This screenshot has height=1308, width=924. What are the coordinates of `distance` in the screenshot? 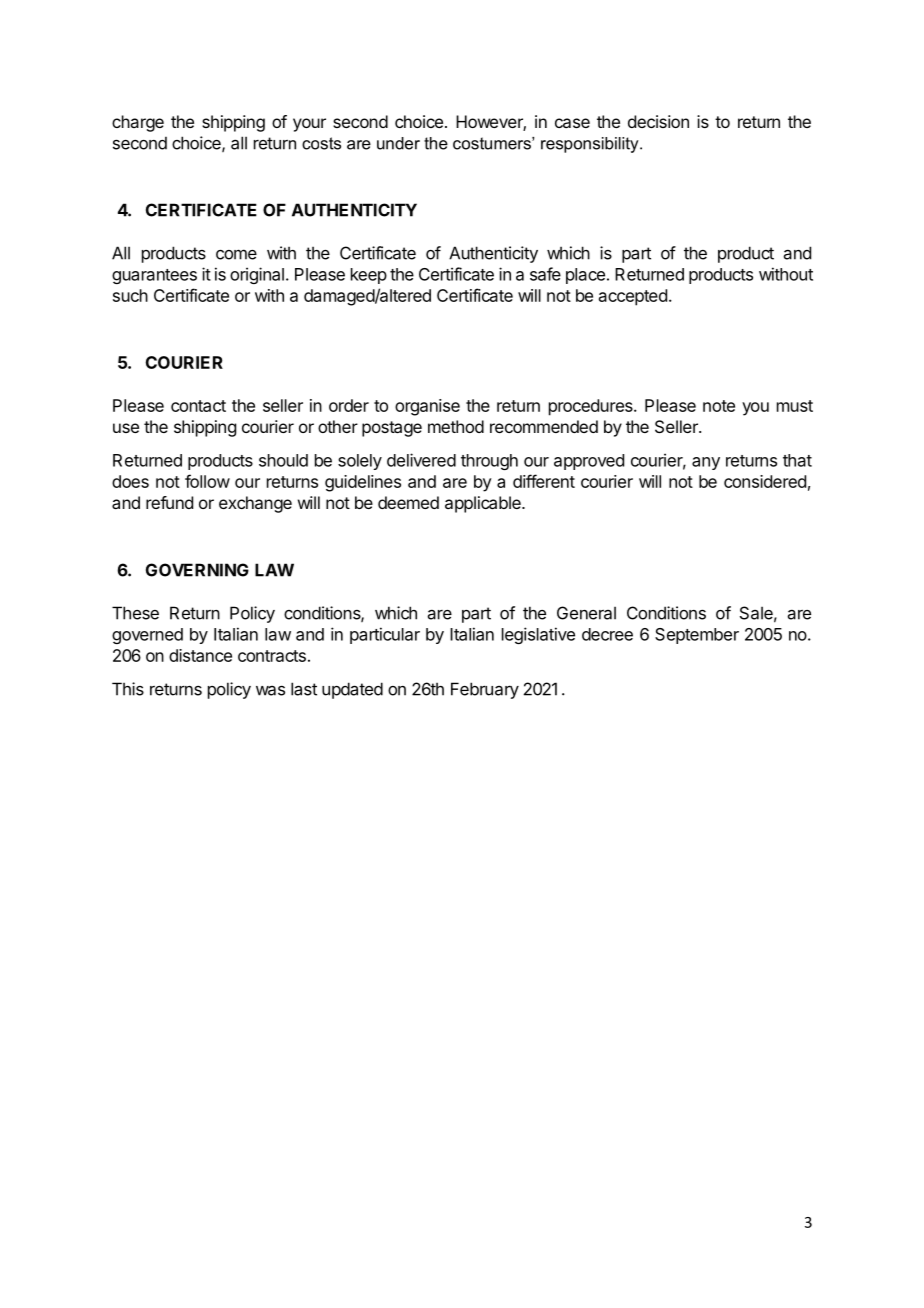 It's located at (200, 655).
